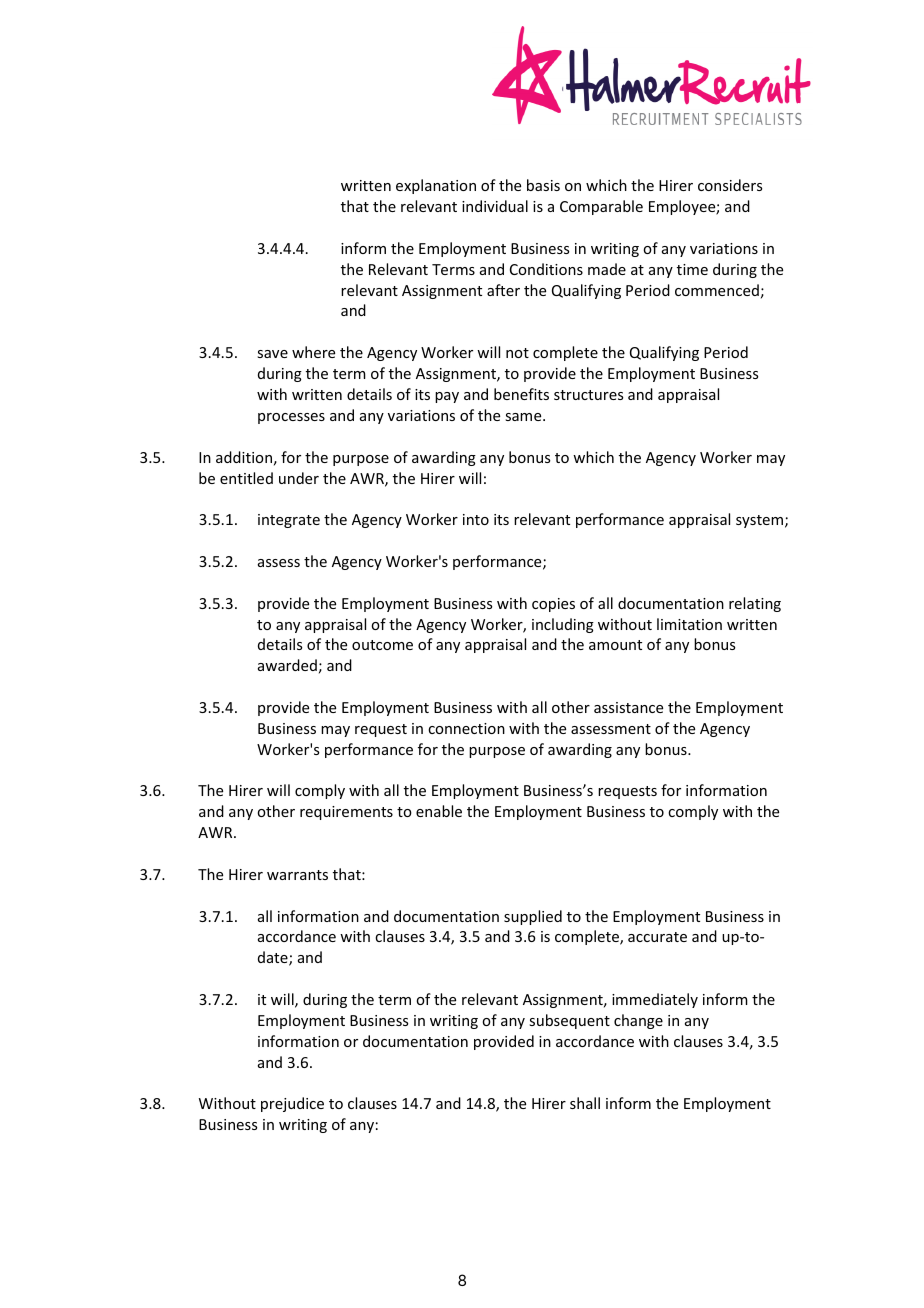 Image resolution: width=924 pixels, height=1308 pixels. Describe the element at coordinates (563, 625) in the screenshot. I see `including` at that location.
